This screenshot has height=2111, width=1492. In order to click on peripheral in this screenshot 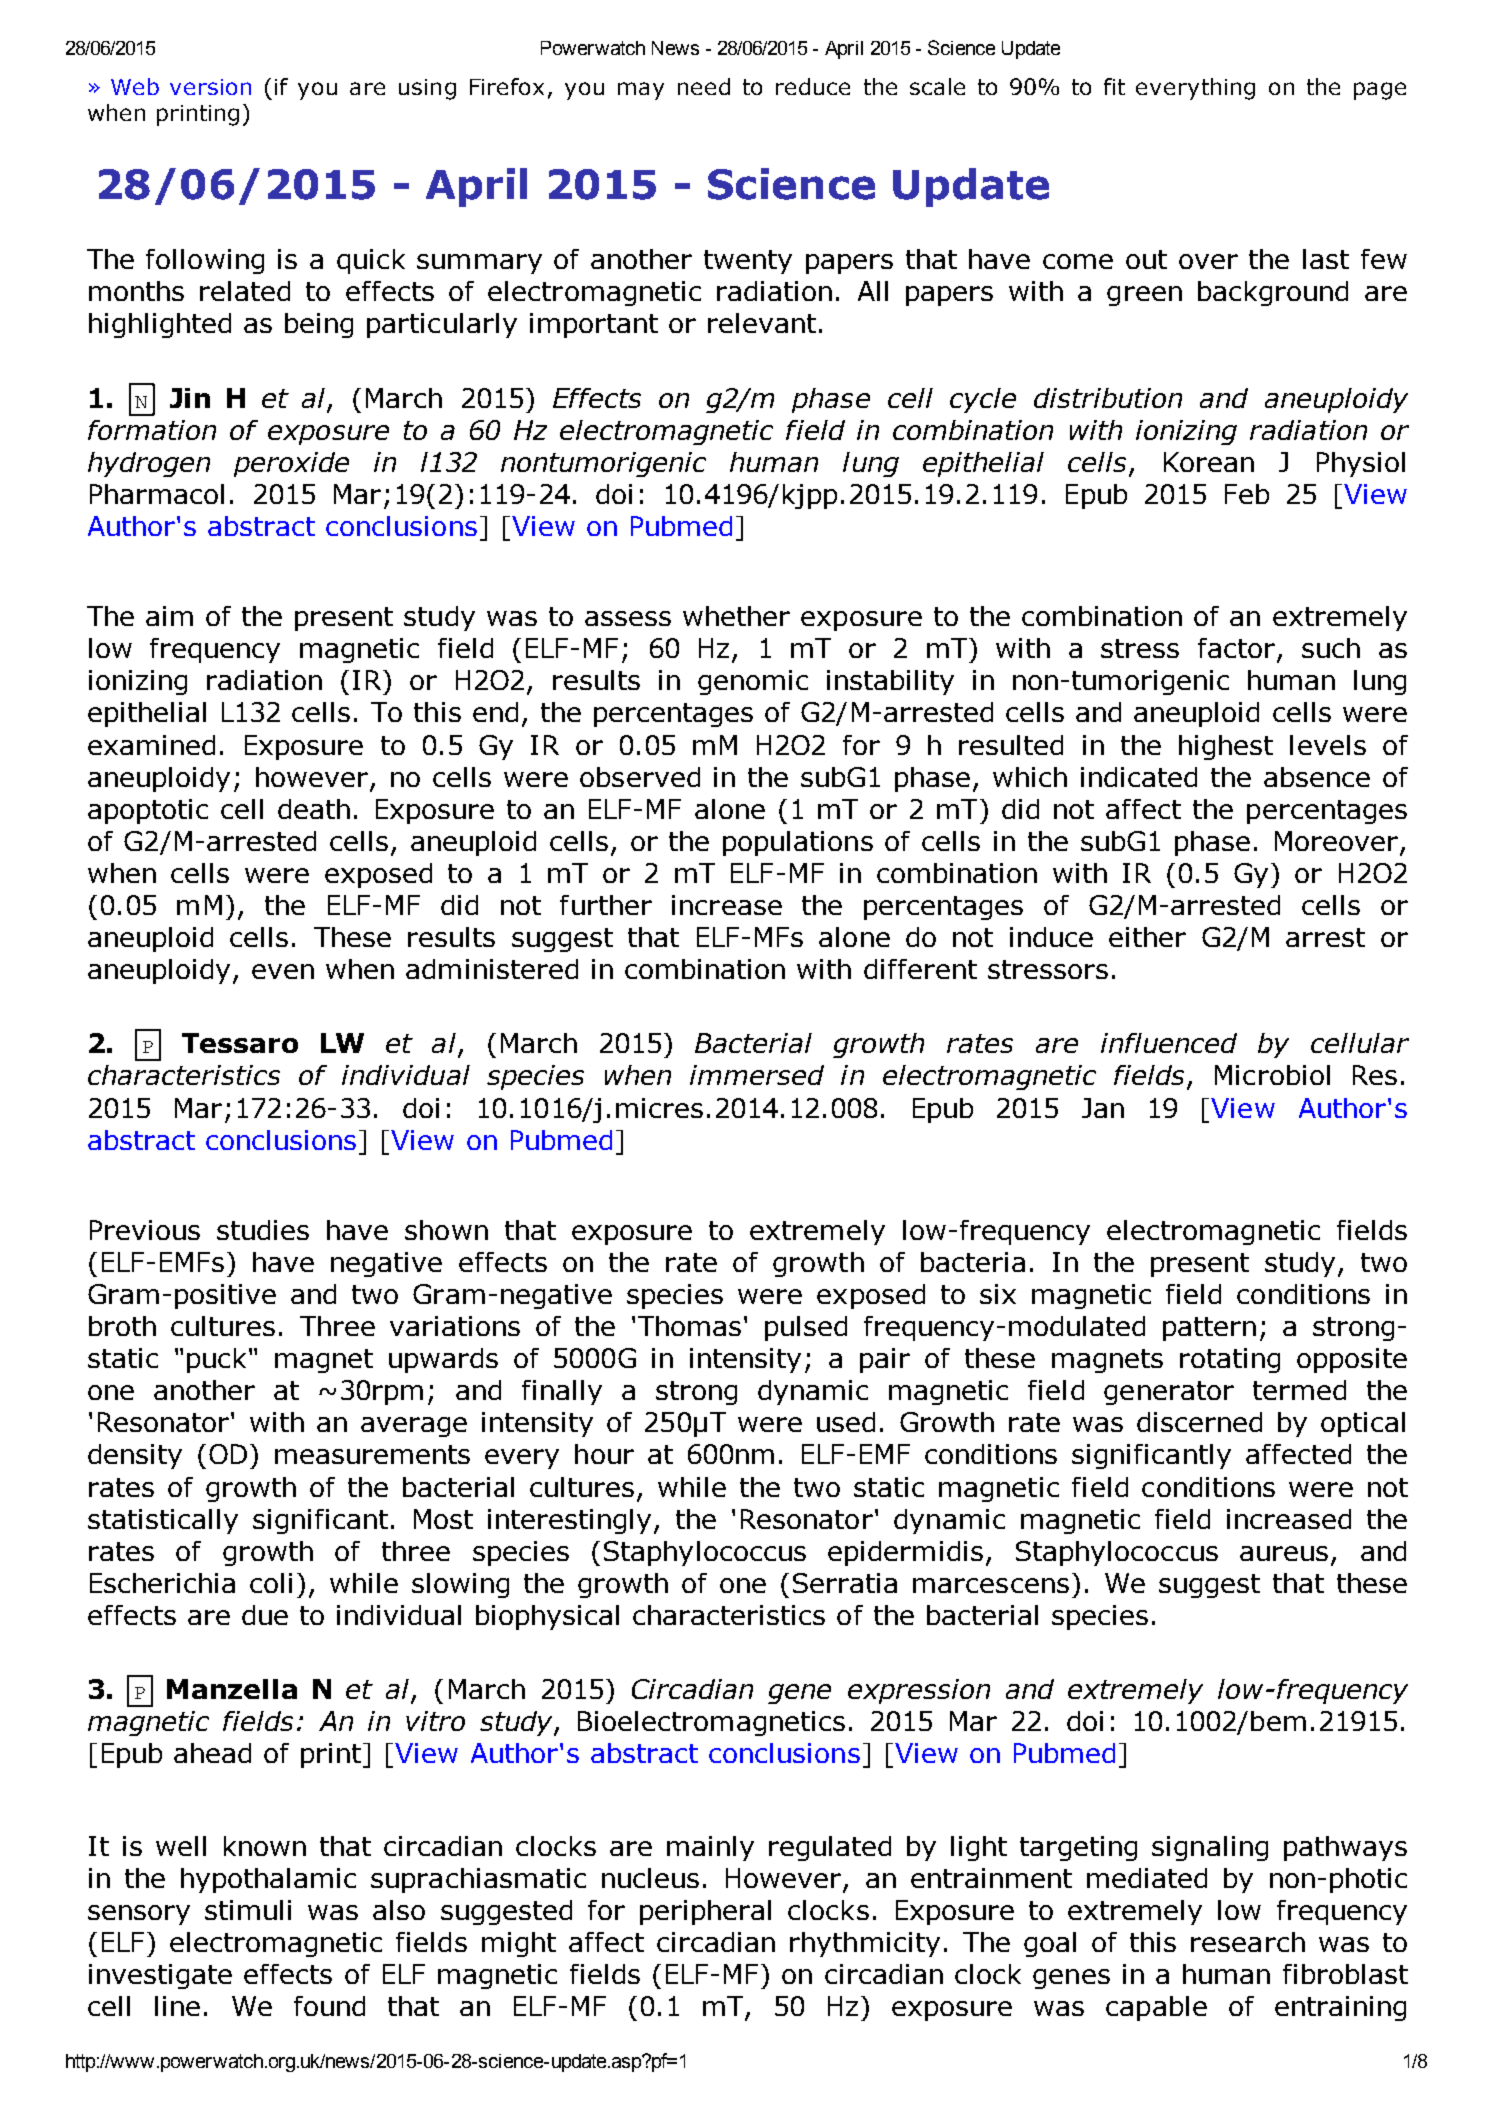, I will do `click(705, 1912)`.
